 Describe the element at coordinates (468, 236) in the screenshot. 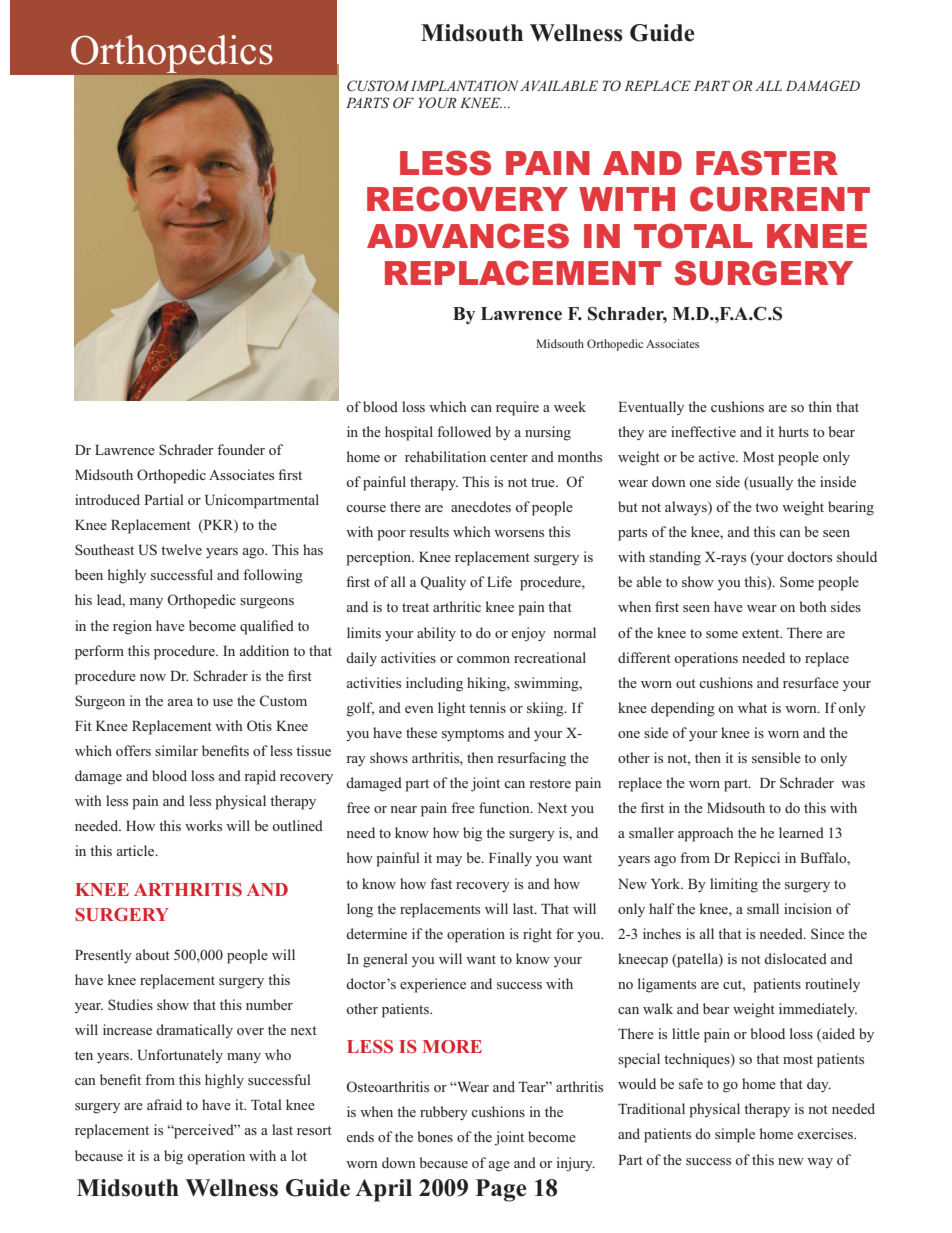

I see `ADVANCES` at that location.
